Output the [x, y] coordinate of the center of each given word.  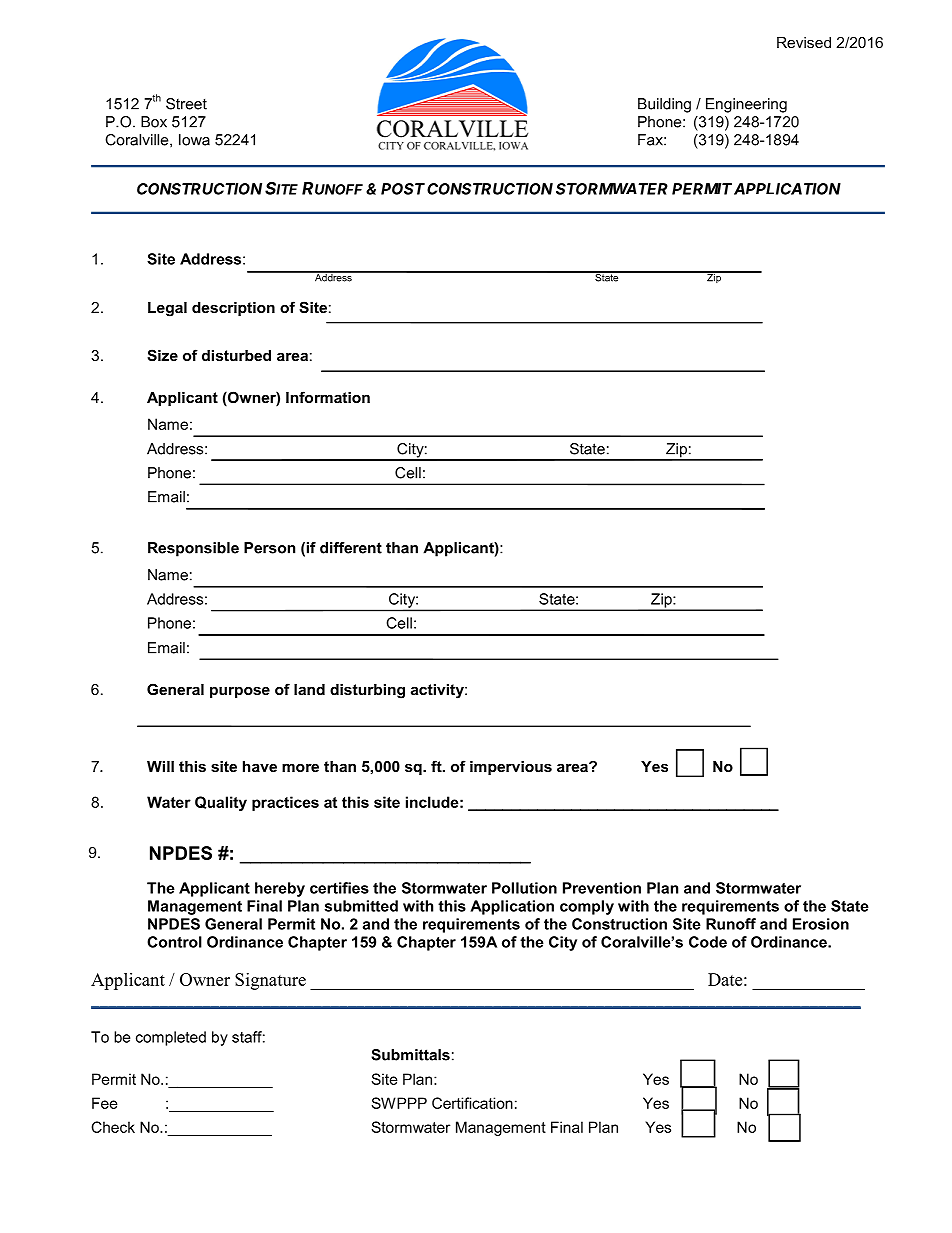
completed [171, 1038]
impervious [511, 768]
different [351, 548]
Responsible [193, 549]
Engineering [746, 105]
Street [186, 104]
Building [664, 105]
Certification [472, 1103]
